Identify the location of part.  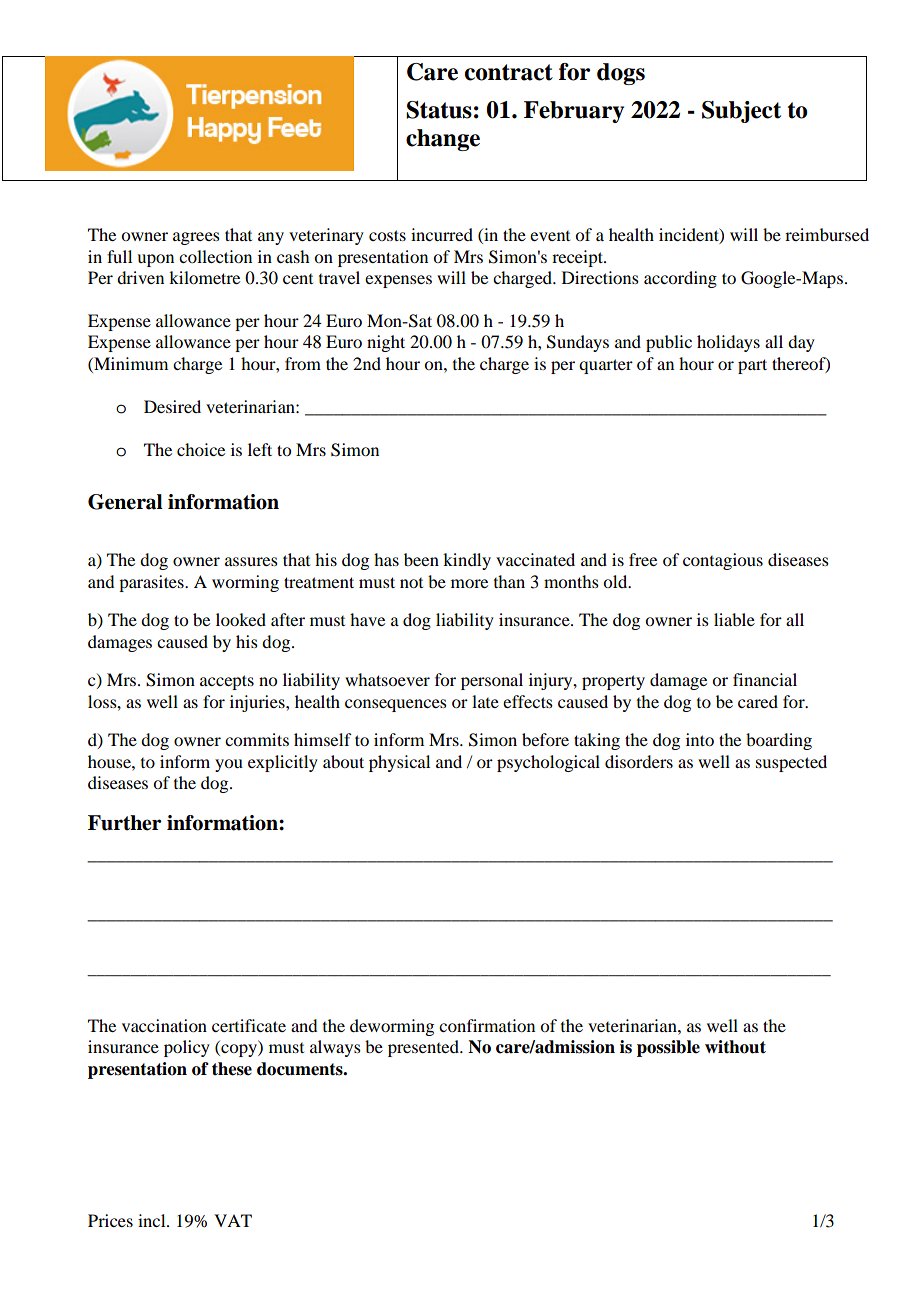
(752, 366).
